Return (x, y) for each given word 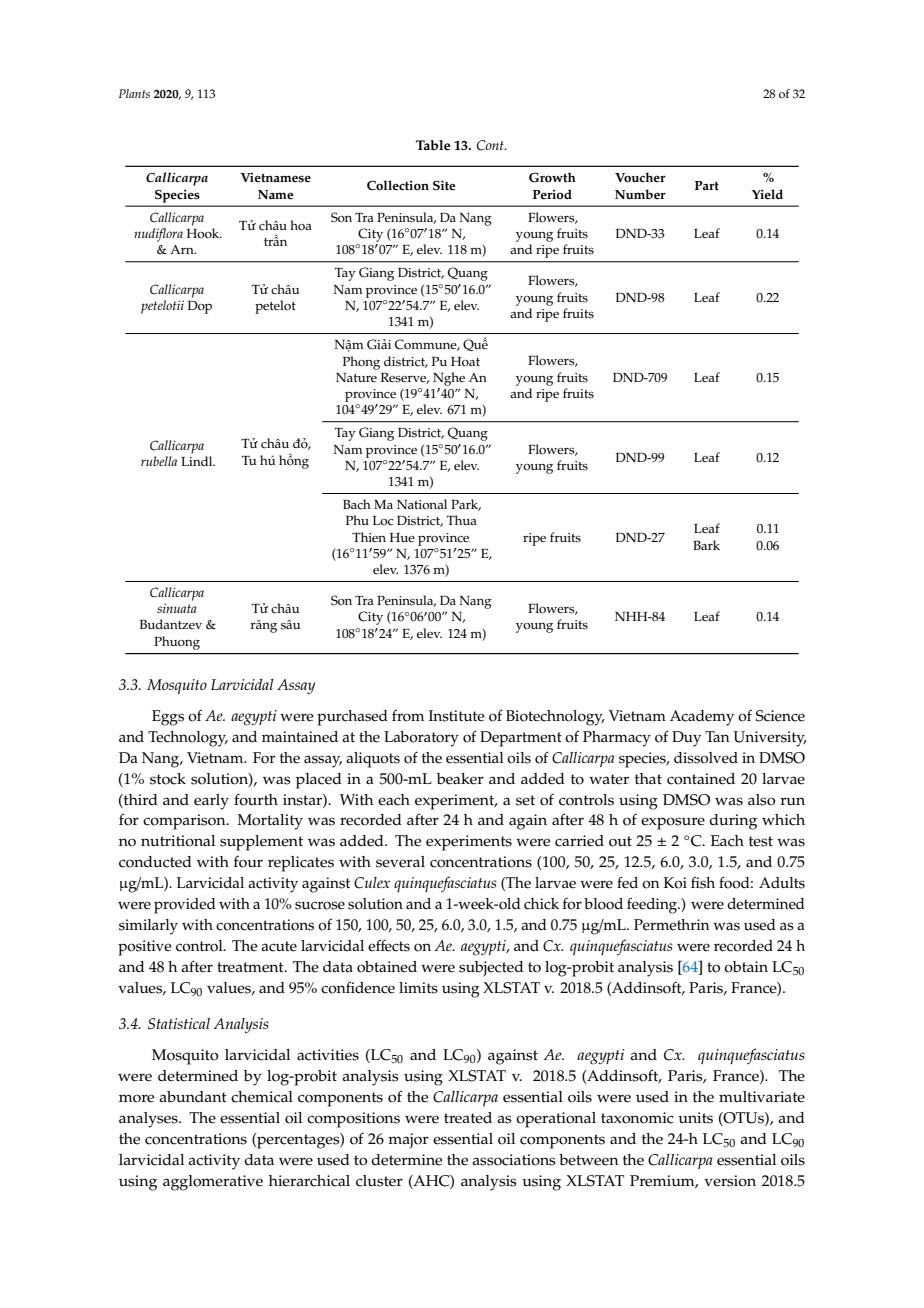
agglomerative (213, 1183)
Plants (134, 93)
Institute (457, 716)
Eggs (168, 718)
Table (433, 145)
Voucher (640, 177)
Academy (702, 718)
